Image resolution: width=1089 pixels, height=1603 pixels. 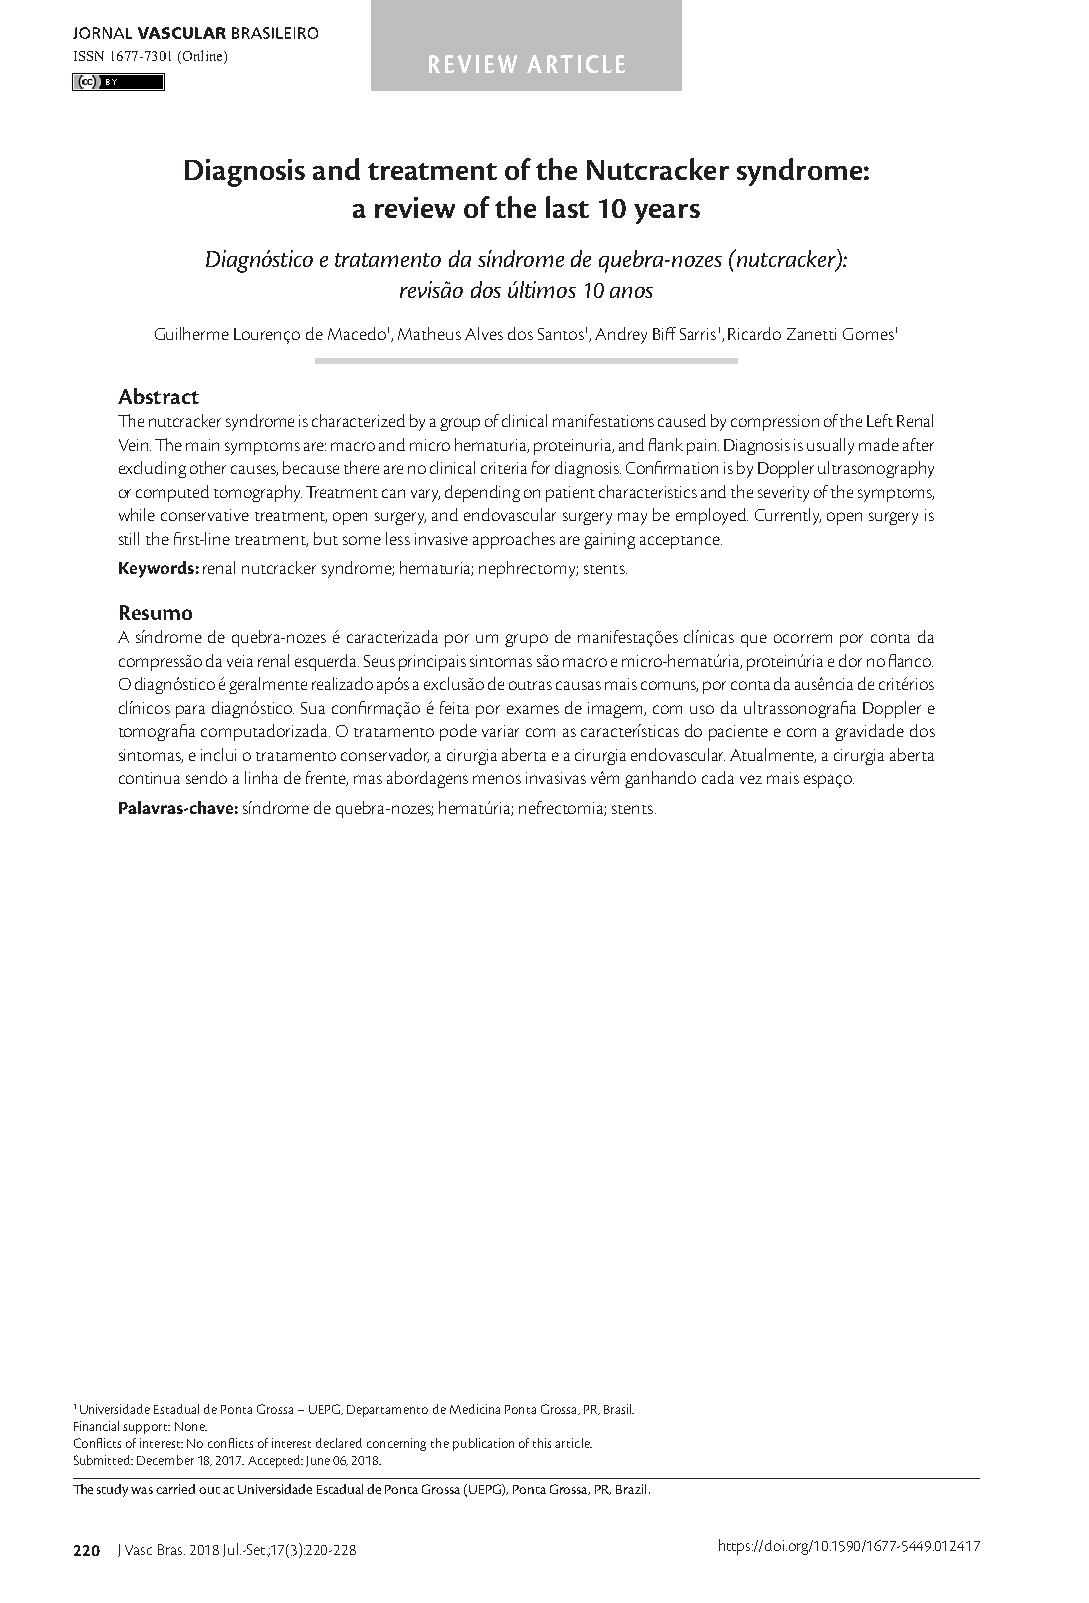 I want to click on vez, so click(x=751, y=779).
